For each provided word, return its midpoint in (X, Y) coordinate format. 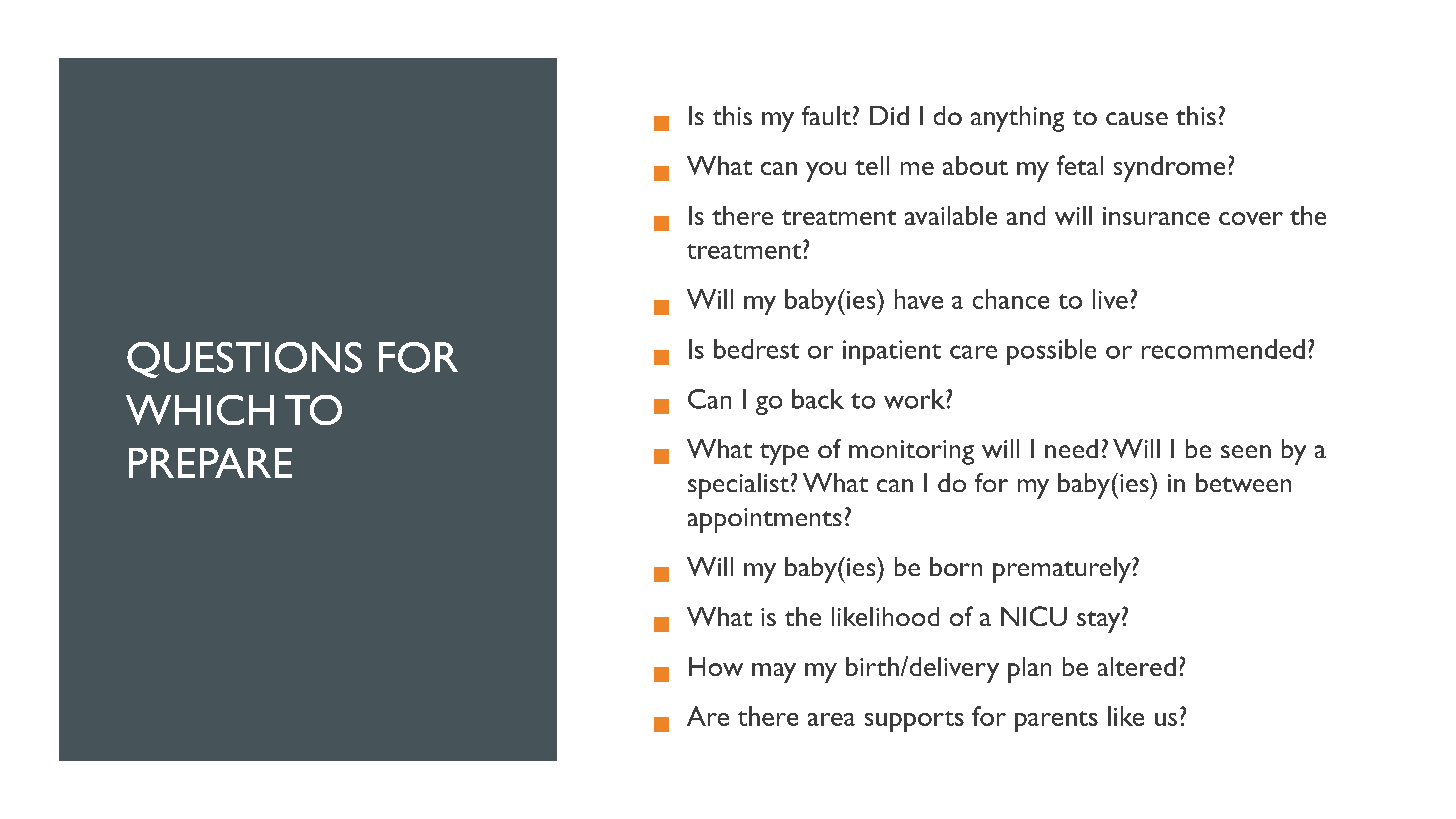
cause (1137, 118)
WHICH (200, 410)
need (1071, 448)
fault (826, 115)
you (826, 172)
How (716, 666)
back (818, 399)
